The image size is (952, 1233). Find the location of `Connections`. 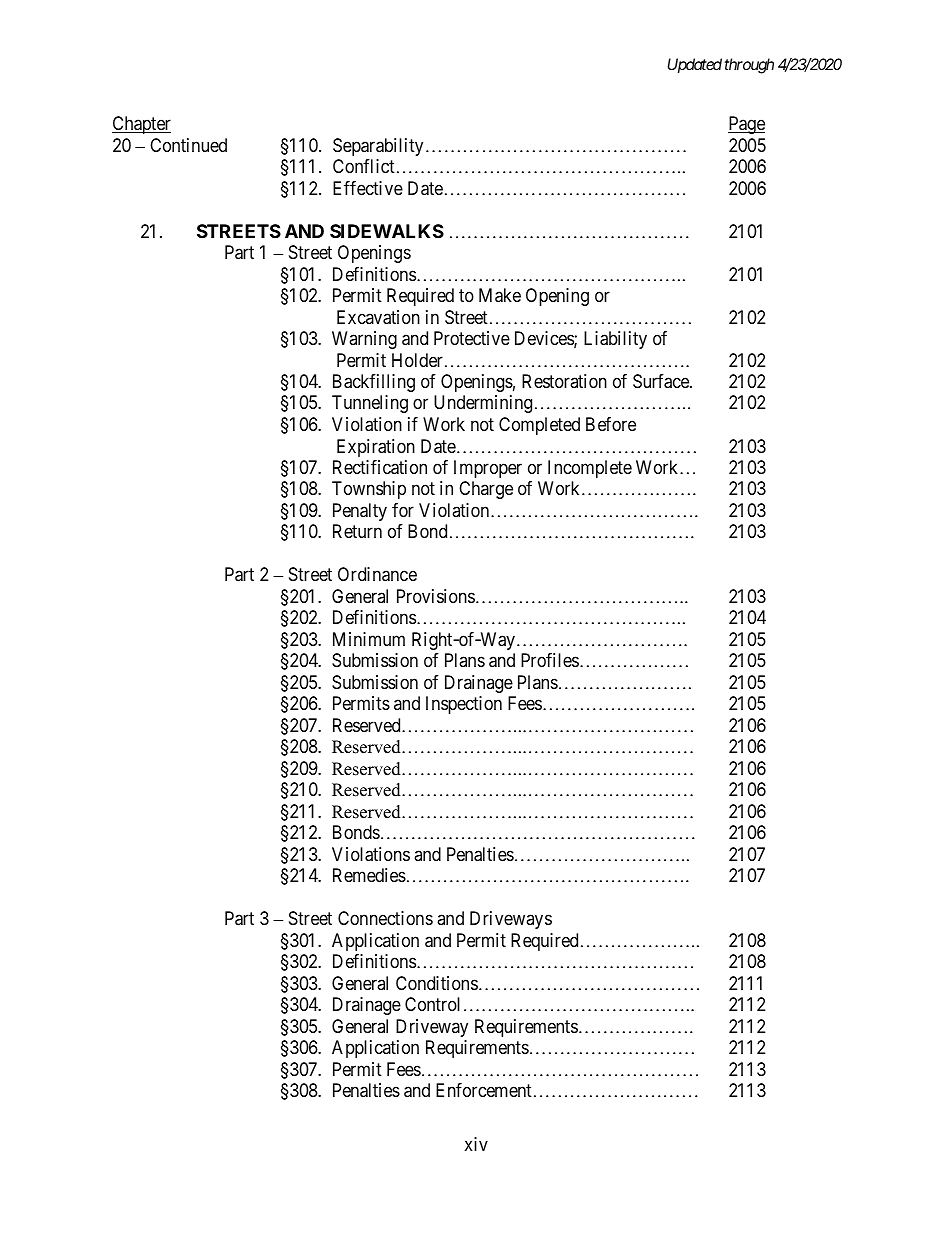

Connections is located at coordinates (385, 918).
